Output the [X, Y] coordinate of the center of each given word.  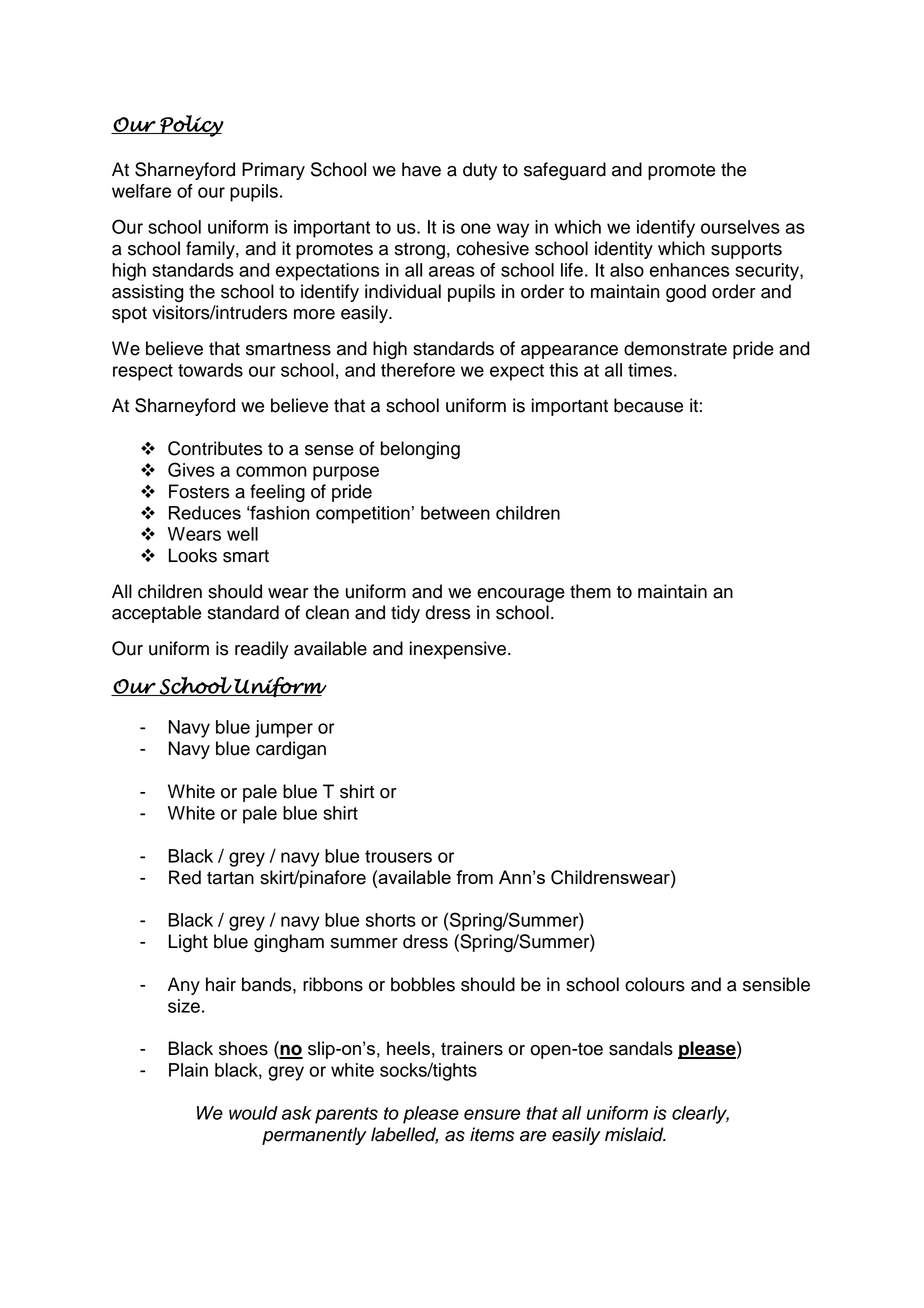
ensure [492, 1114]
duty [480, 171]
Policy [191, 126]
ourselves [740, 227]
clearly [700, 1115]
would [253, 1113]
